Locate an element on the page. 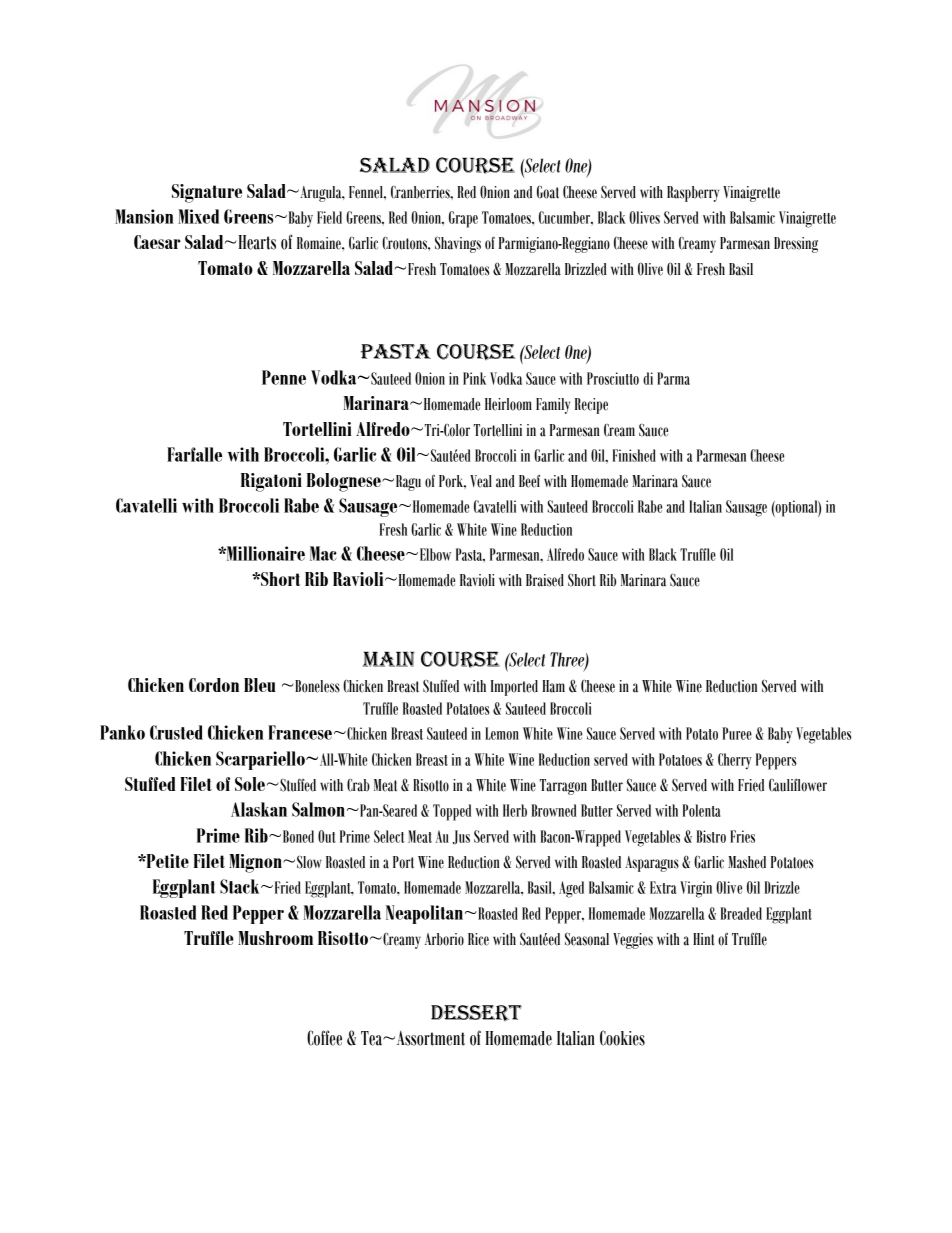 Image resolution: width=952 pixels, height=1233 pixels. Veal is located at coordinates (481, 481).
